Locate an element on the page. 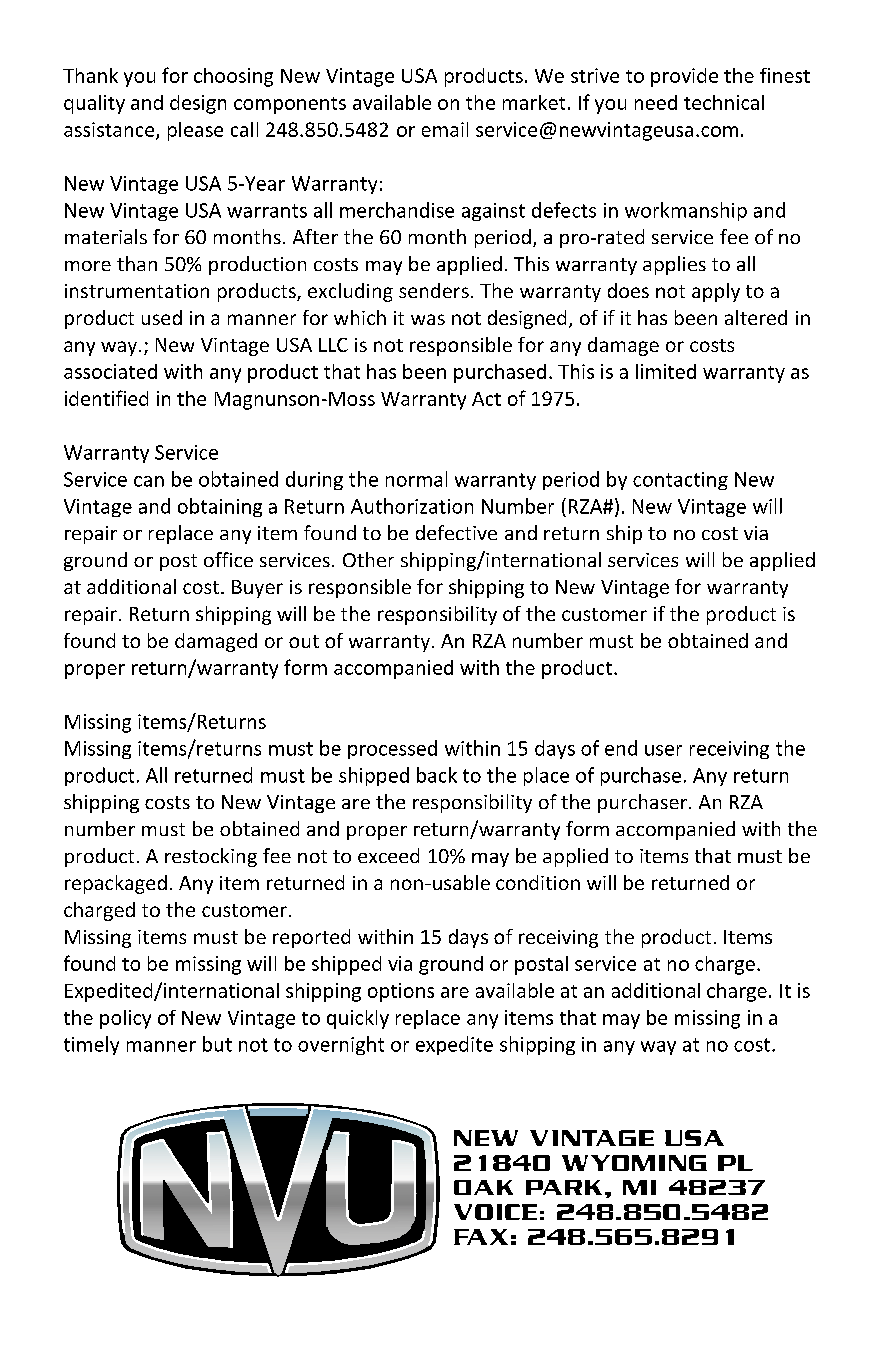 The image size is (887, 1372). defective is located at coordinates (456, 532).
